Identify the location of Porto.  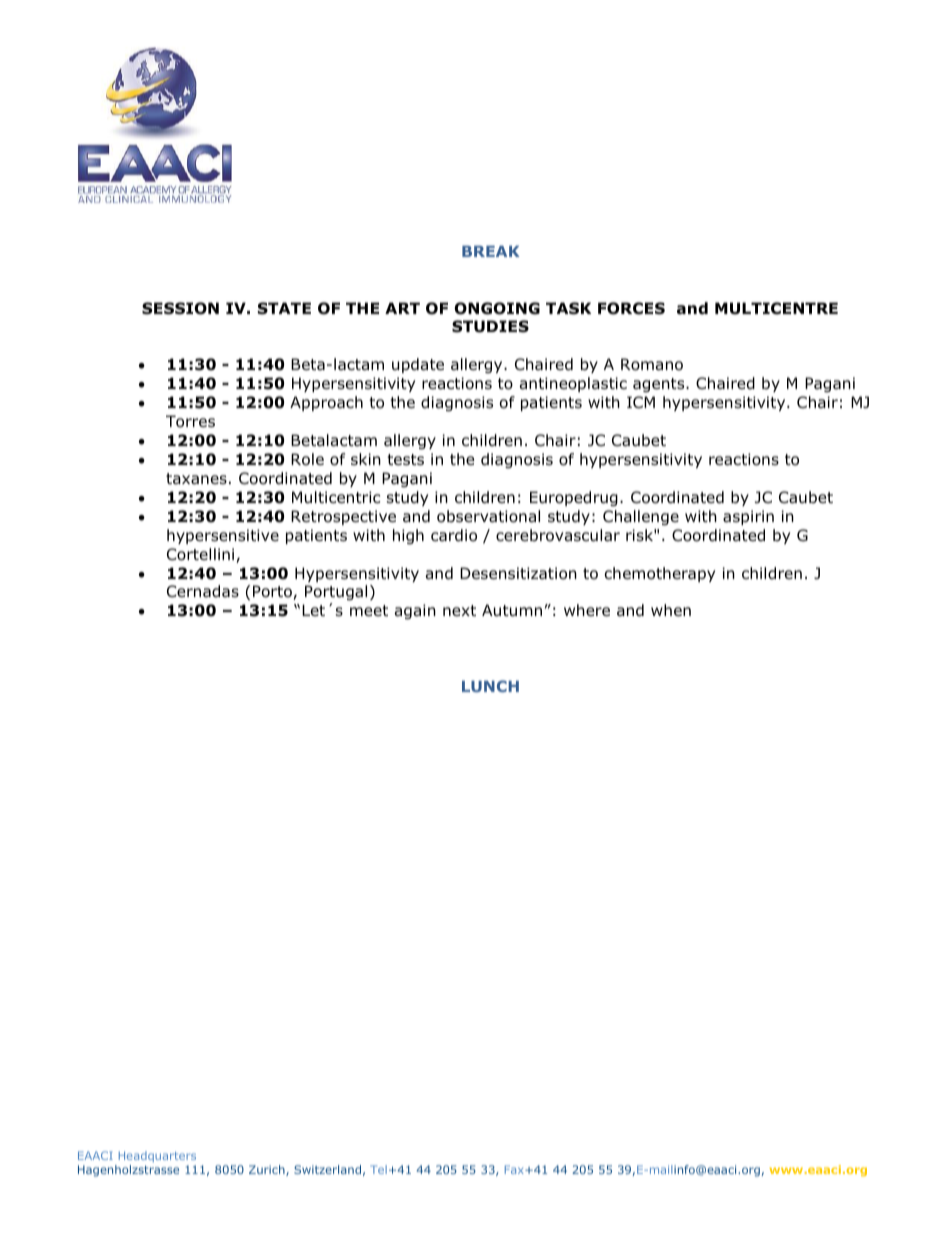
(273, 592).
